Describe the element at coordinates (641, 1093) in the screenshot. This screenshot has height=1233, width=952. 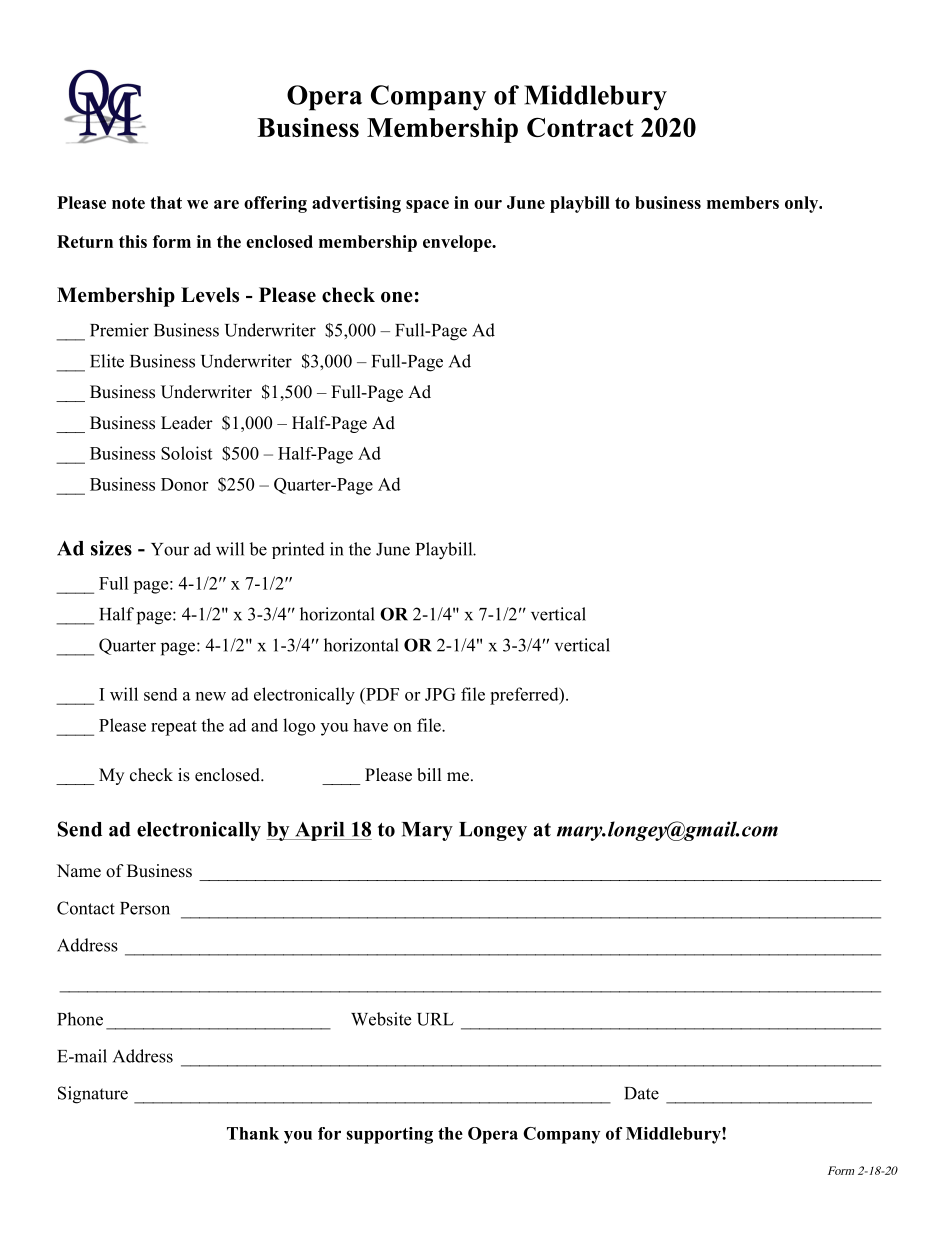
I see `Date` at that location.
